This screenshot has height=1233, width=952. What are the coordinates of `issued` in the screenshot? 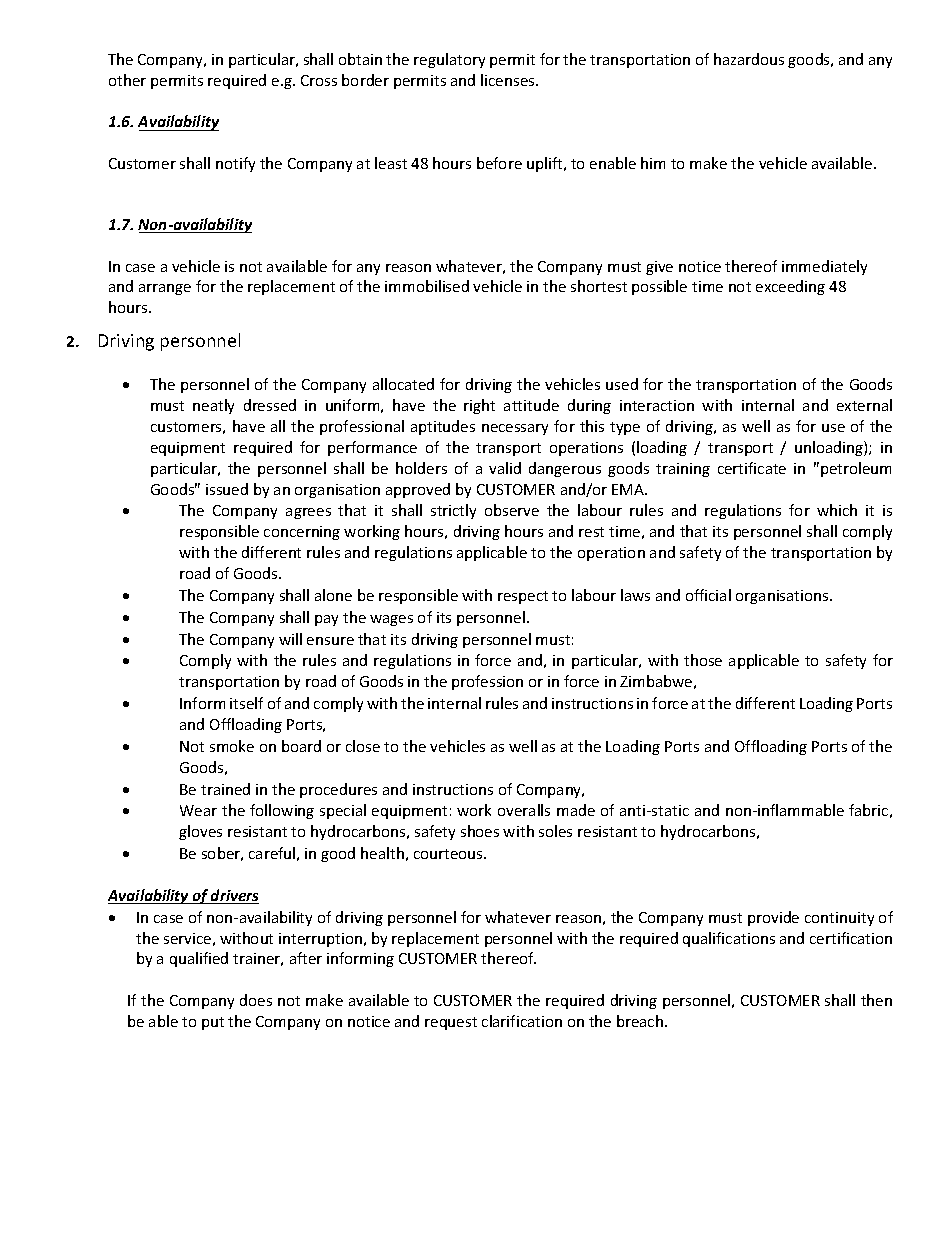 It's located at (227, 489).
